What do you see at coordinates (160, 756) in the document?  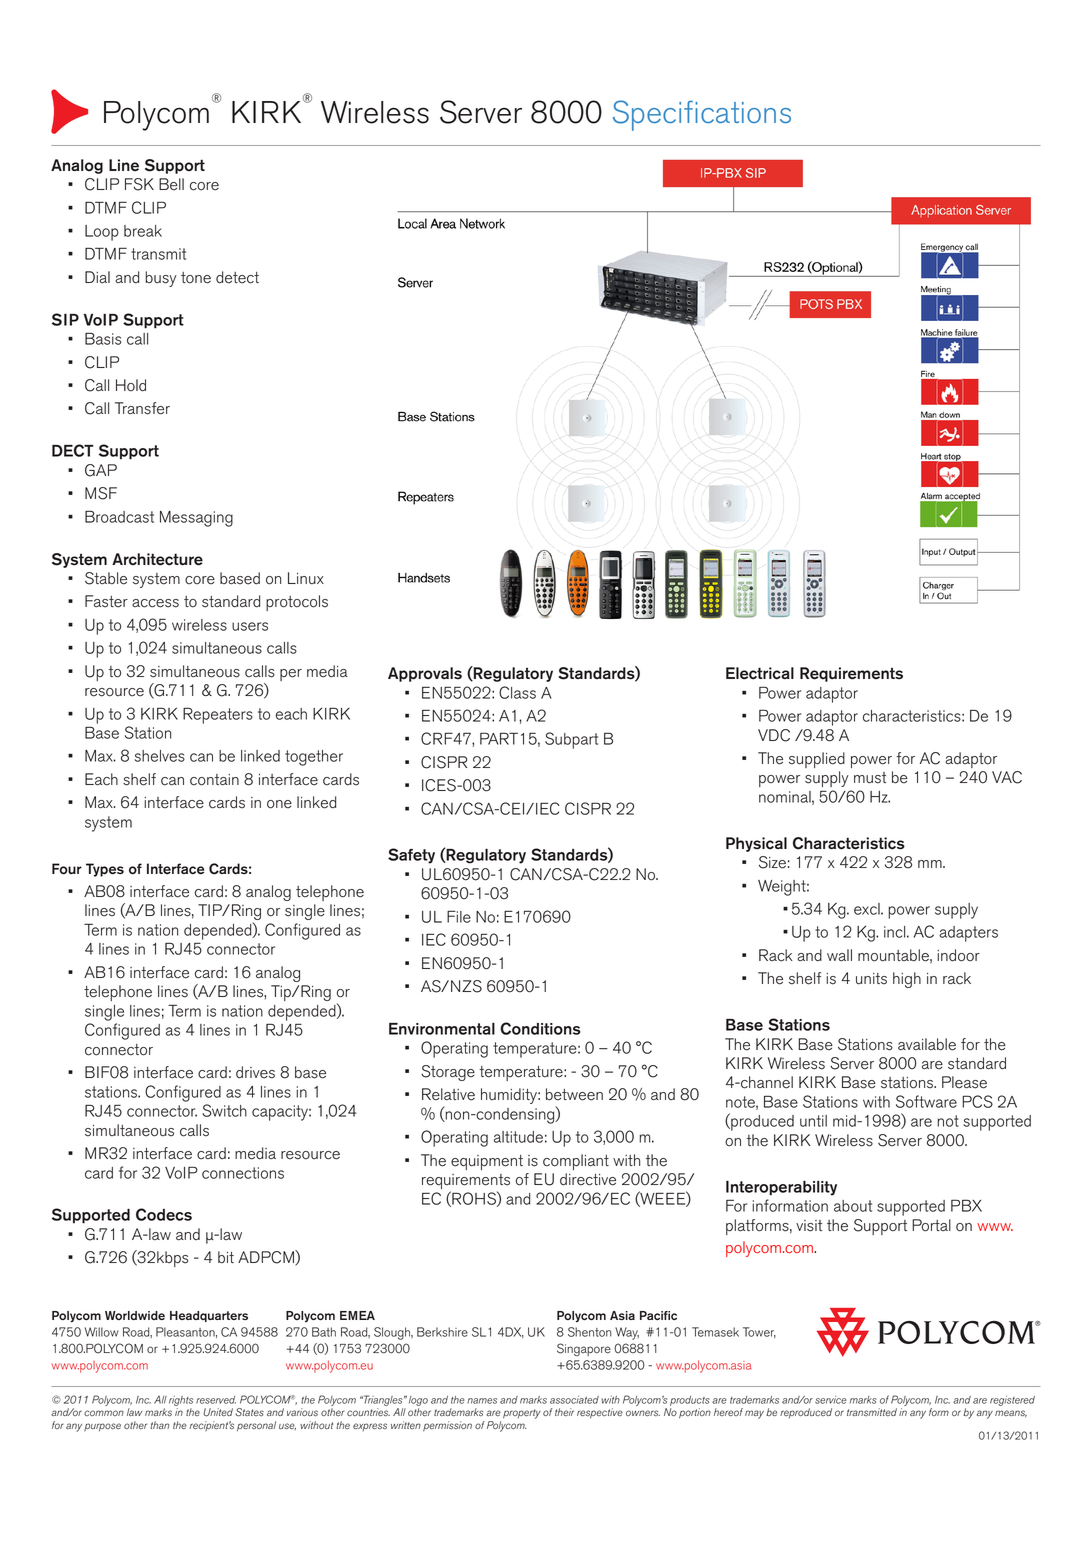 I see `shelves` at bounding box center [160, 756].
